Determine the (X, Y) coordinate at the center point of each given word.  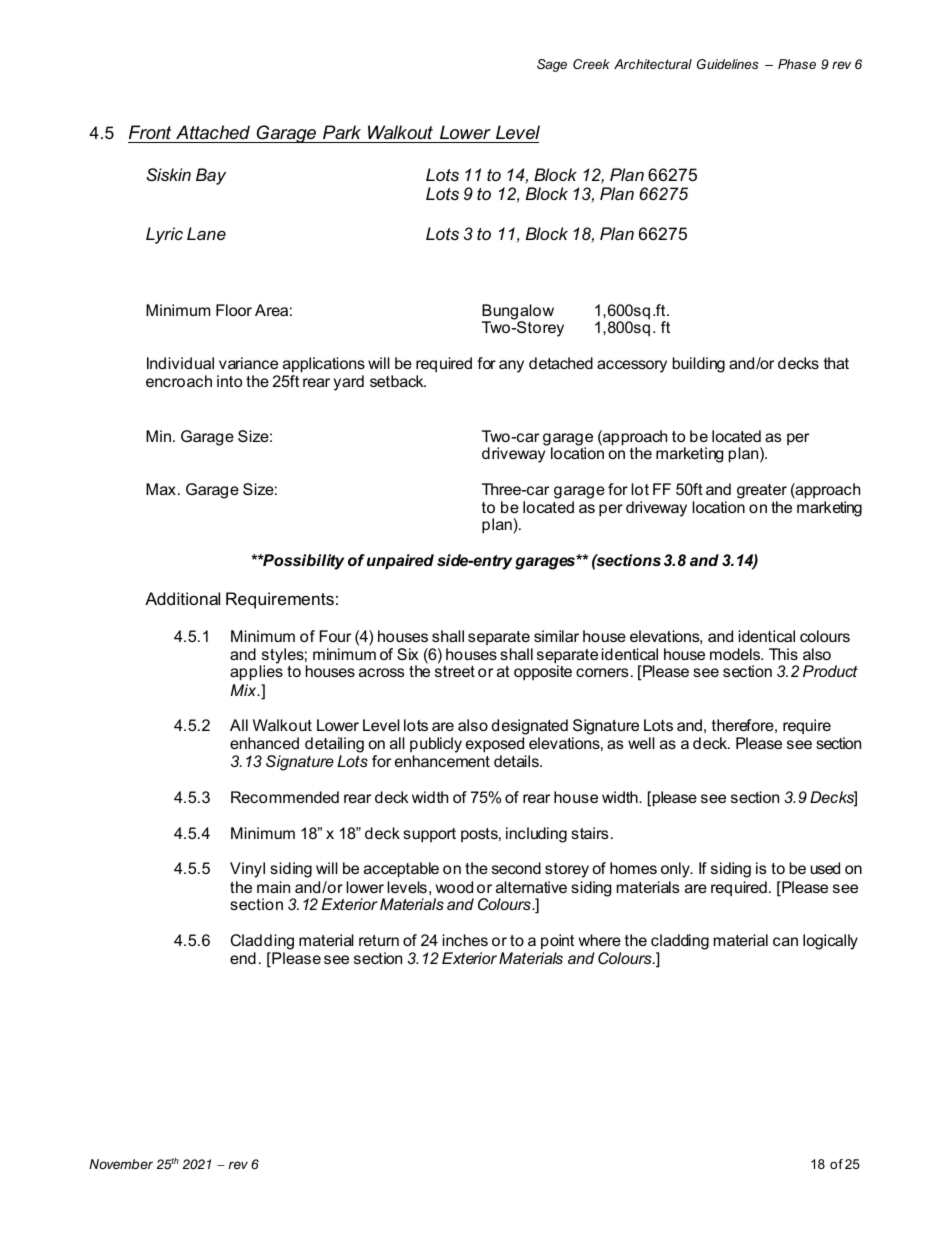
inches (465, 940)
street (455, 671)
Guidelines (728, 64)
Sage (552, 65)
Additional (182, 598)
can (785, 941)
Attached (213, 132)
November (121, 1164)
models (736, 654)
